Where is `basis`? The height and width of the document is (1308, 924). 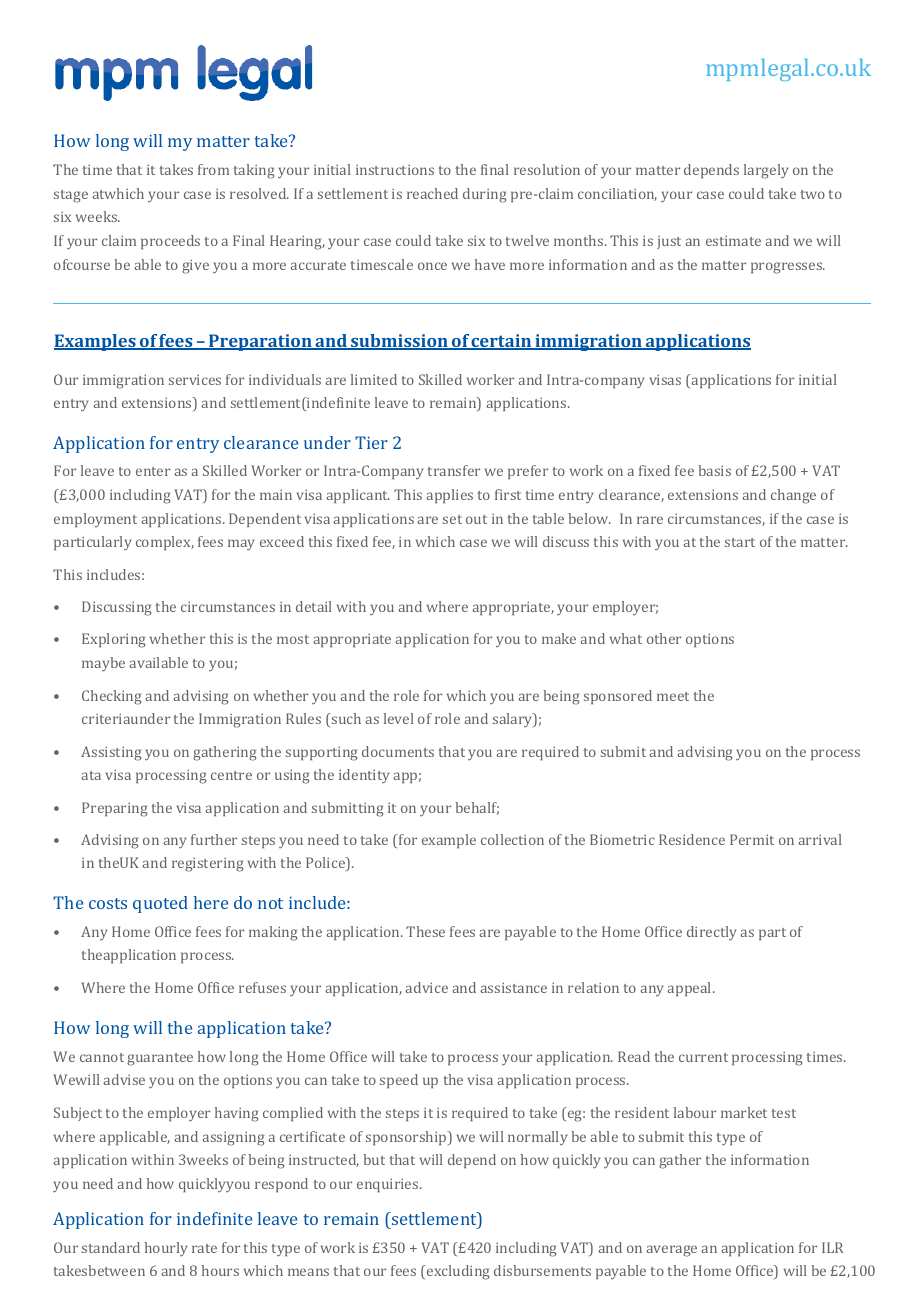
basis is located at coordinates (714, 470).
